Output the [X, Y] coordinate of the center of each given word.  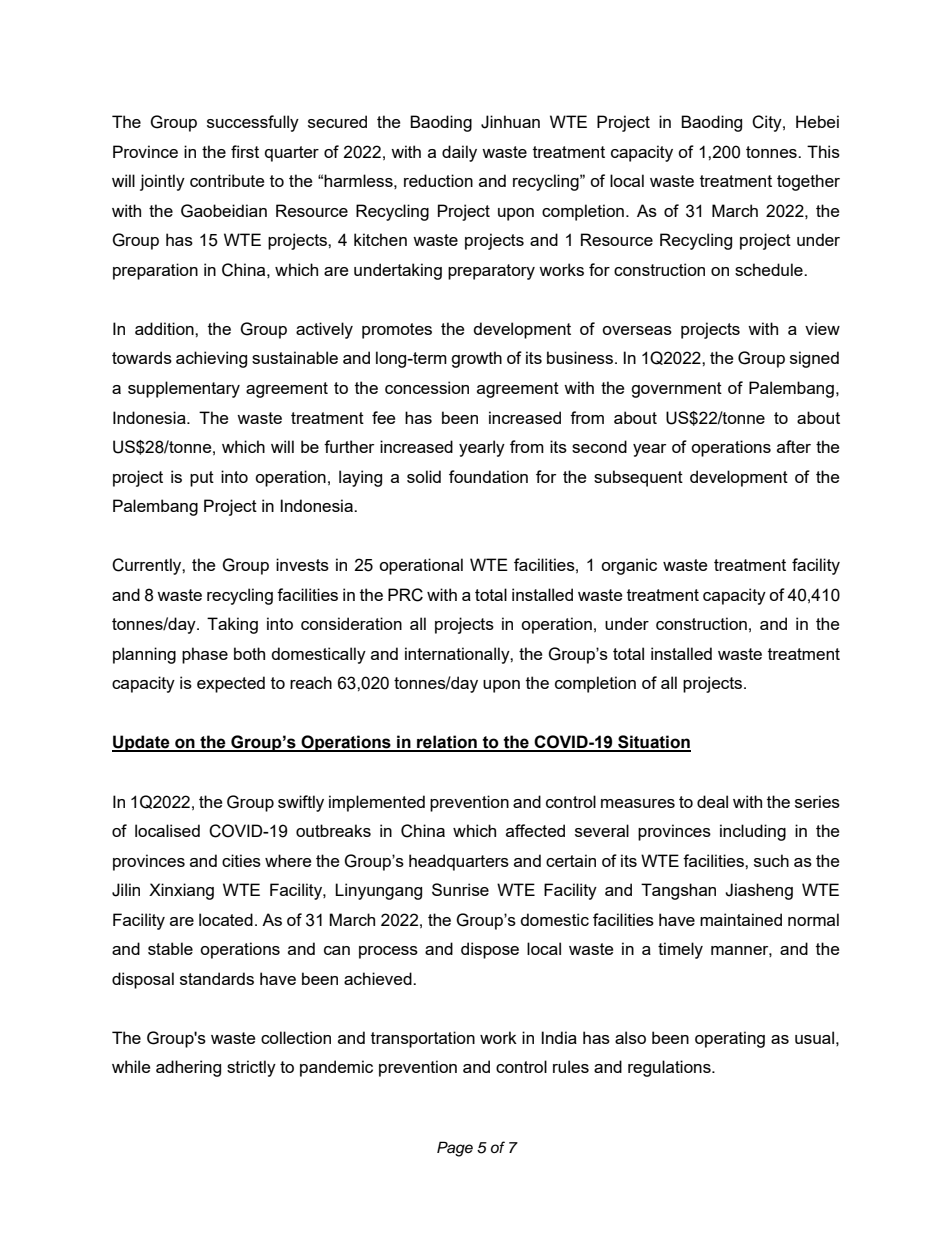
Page [455, 1149]
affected [535, 830]
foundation [488, 476]
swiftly [301, 803]
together [808, 182]
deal [712, 801]
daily [459, 153]
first [245, 151]
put [202, 479]
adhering [188, 1068]
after [794, 446]
